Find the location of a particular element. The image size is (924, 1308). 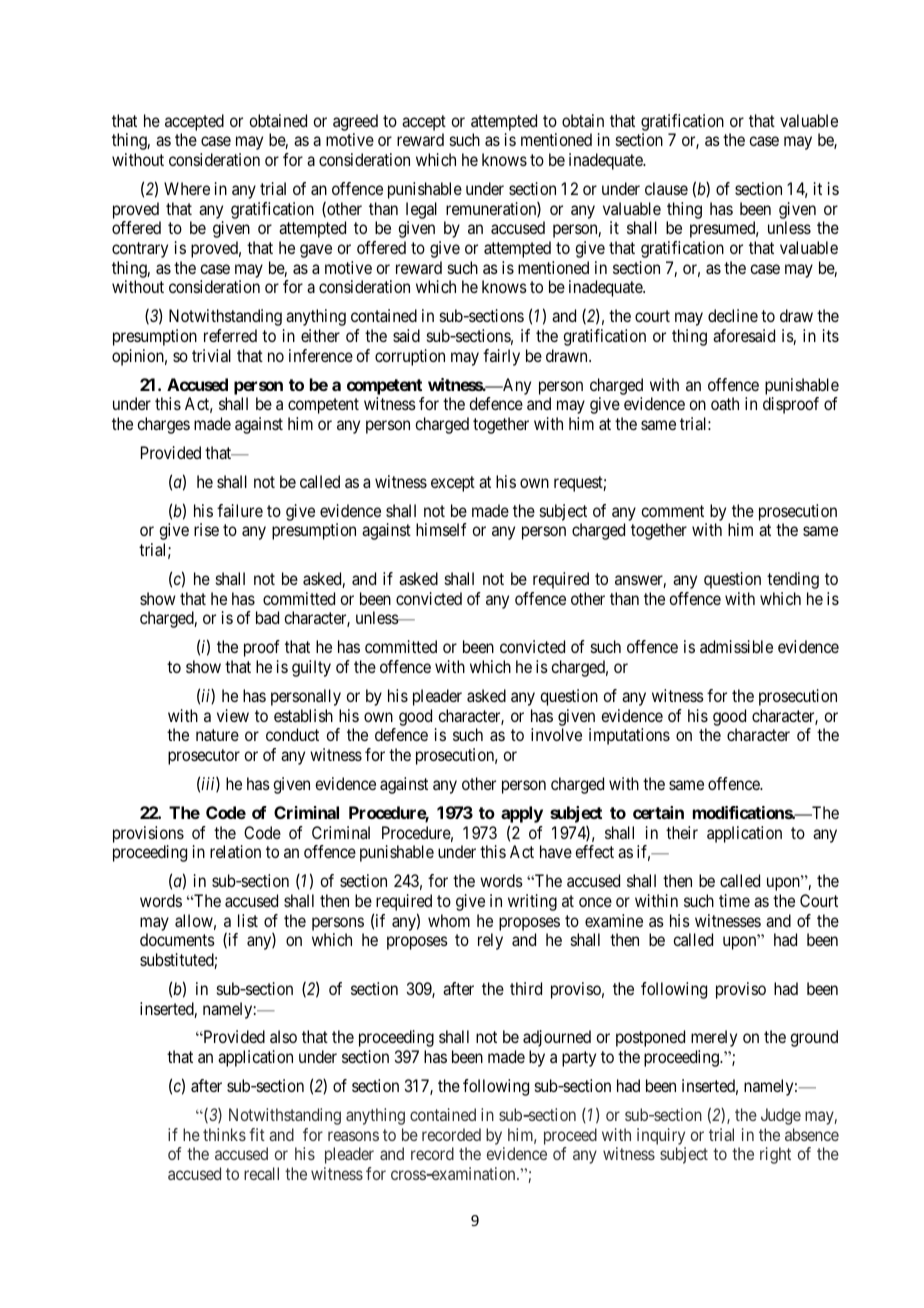

their is located at coordinates (682, 832).
